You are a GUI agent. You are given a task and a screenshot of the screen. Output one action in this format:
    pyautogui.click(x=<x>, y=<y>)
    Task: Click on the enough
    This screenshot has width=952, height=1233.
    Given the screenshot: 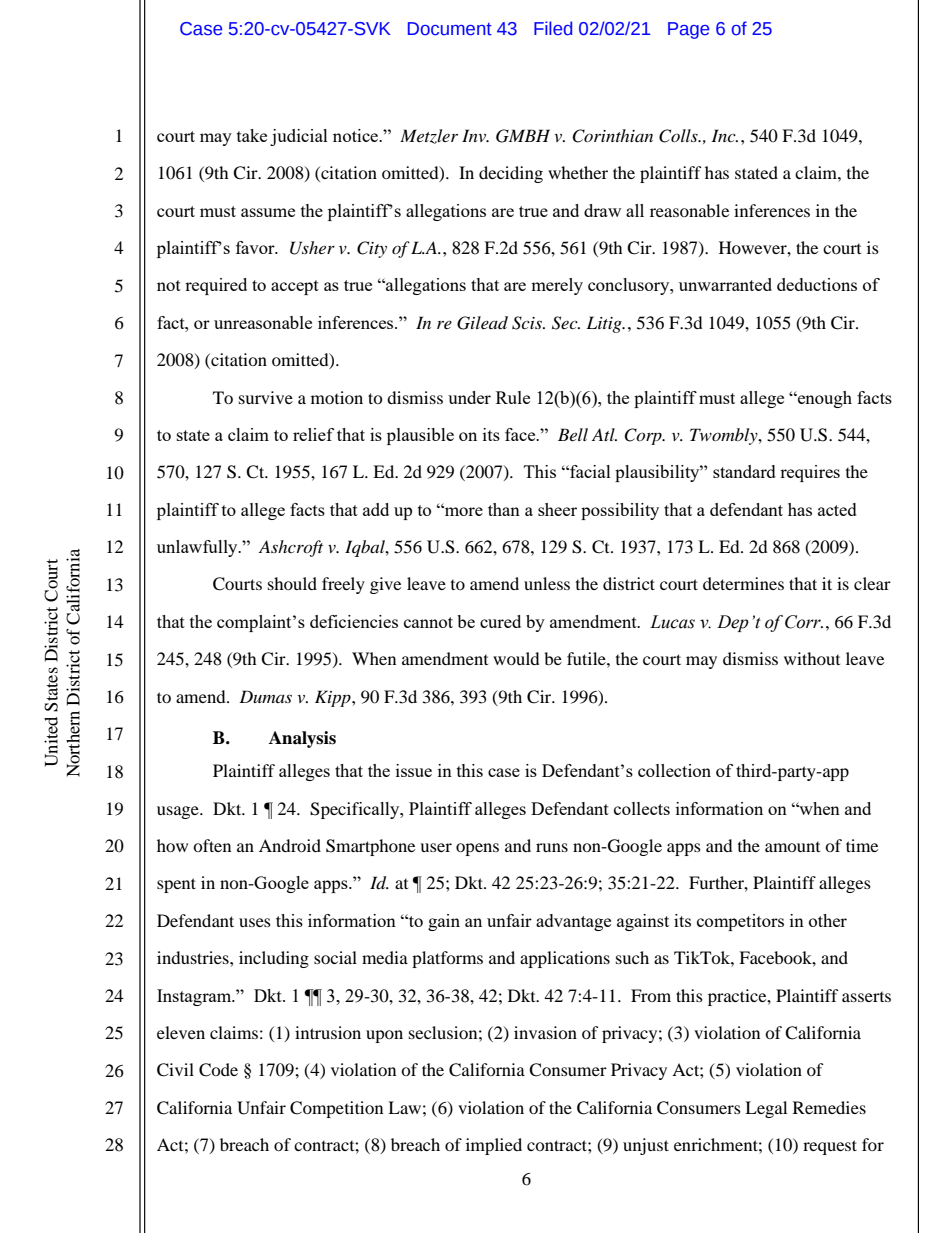 What is the action you would take?
    pyautogui.click(x=824, y=399)
